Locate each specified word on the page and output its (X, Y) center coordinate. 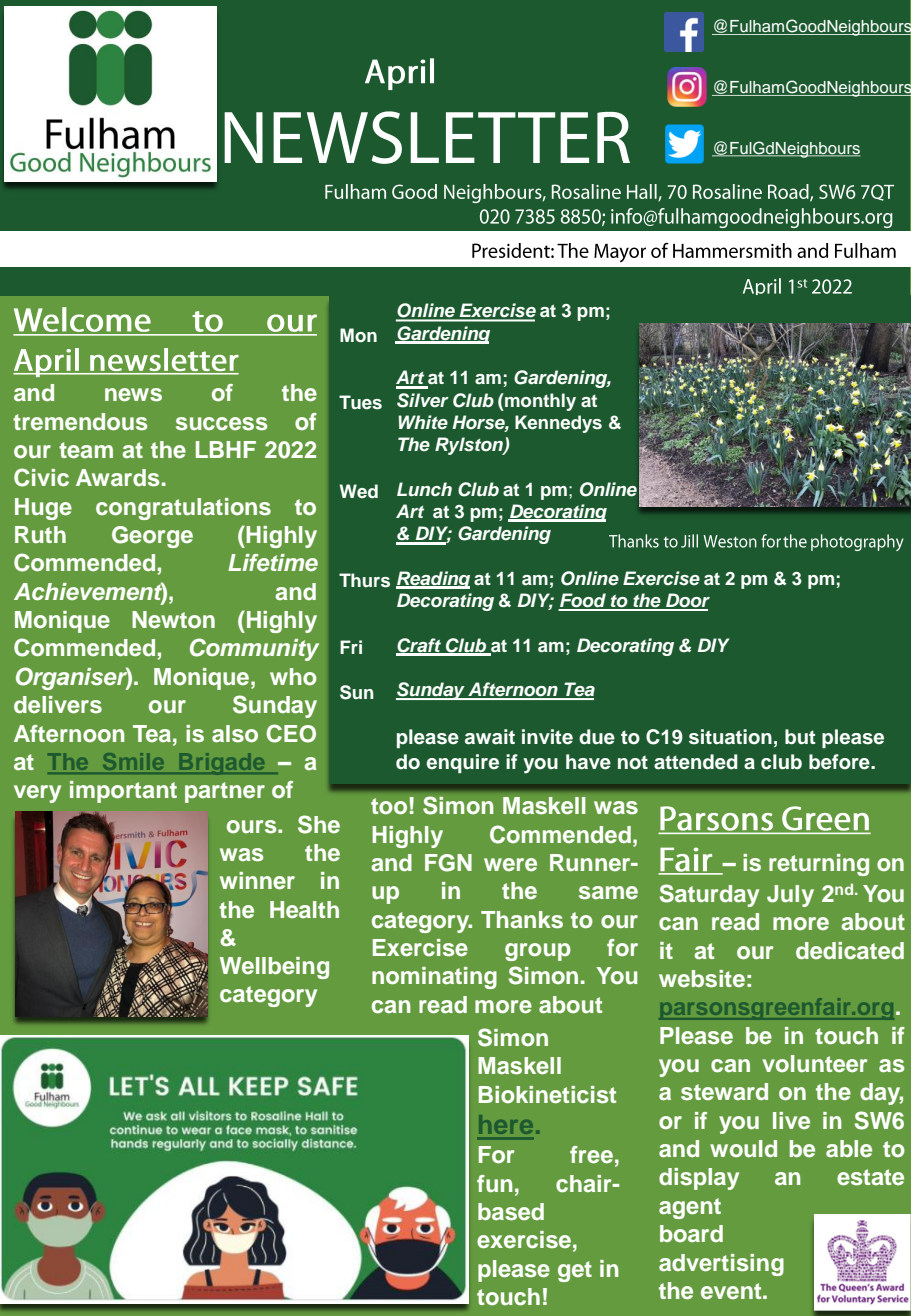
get (575, 1271)
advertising (721, 1265)
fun (495, 1183)
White (423, 422)
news (133, 395)
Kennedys (558, 424)
